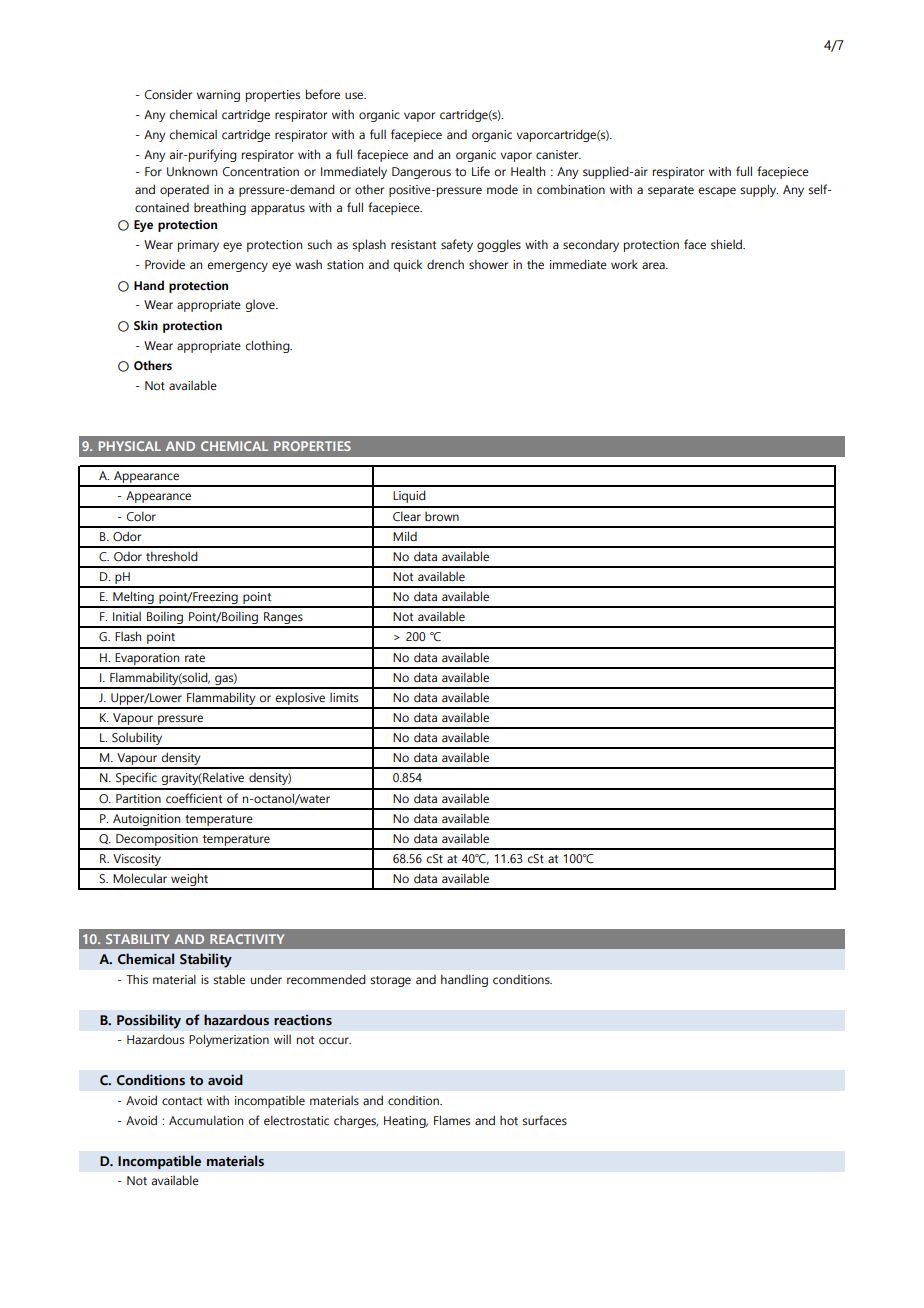 This screenshot has height=1308, width=924. What do you see at coordinates (172, 556) in the screenshot?
I see `threshold` at bounding box center [172, 556].
